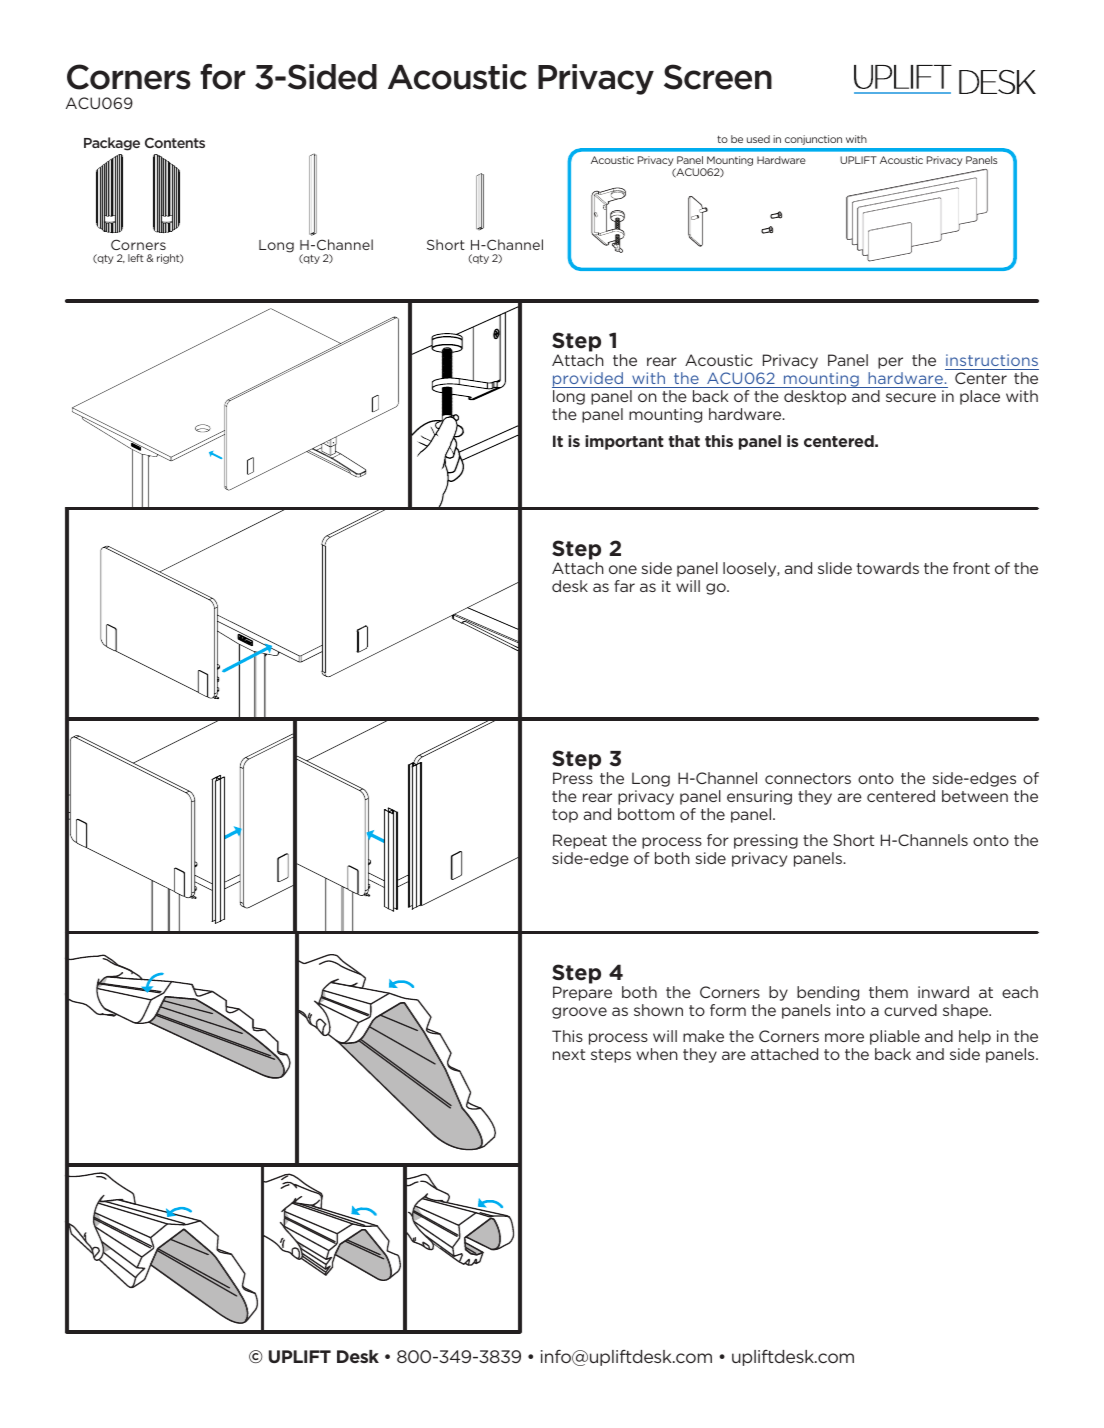 The height and width of the screenshot is (1428, 1104). Describe the element at coordinates (646, 814) in the screenshot. I see `bottom` at that location.
